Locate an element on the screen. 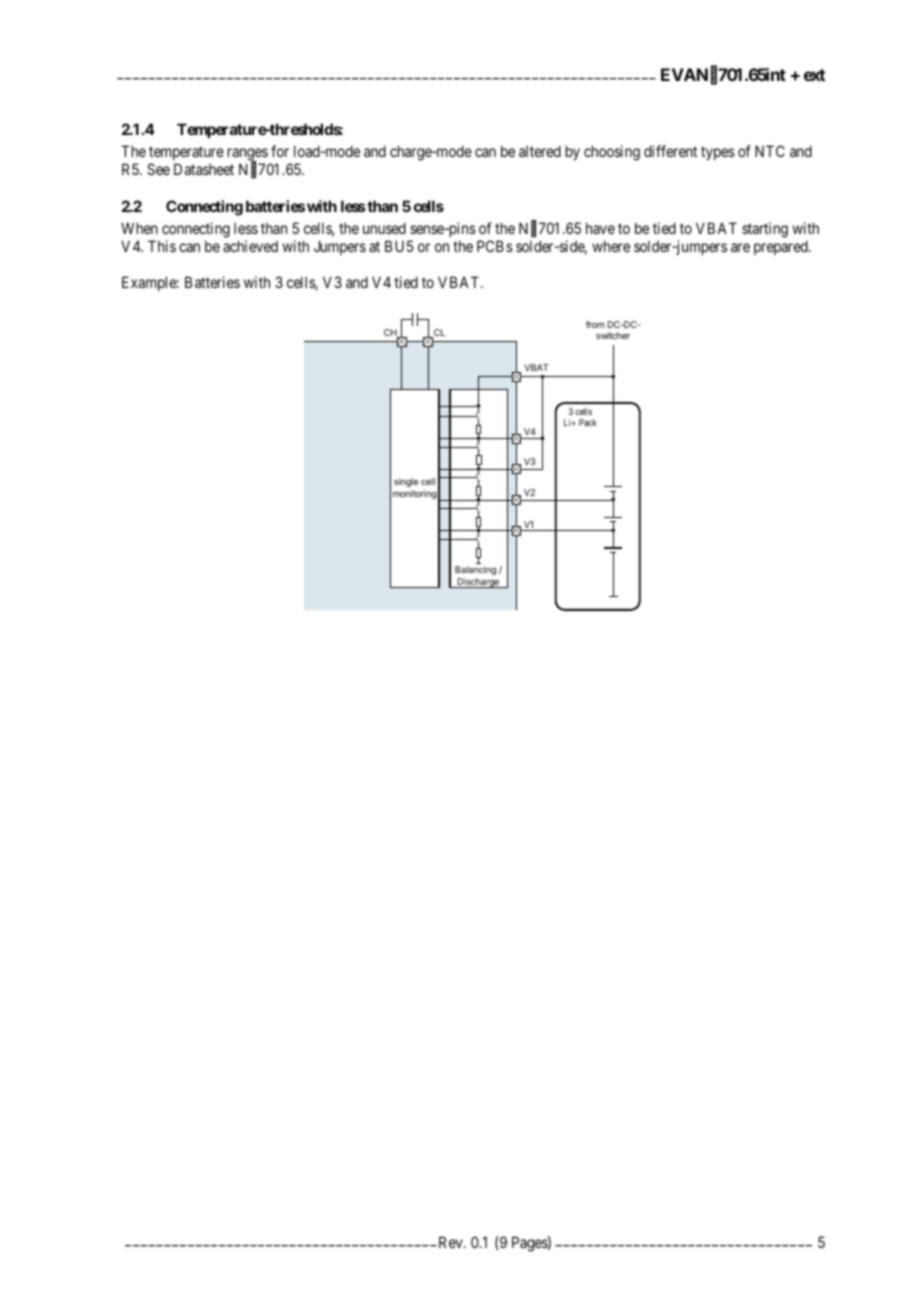 The width and height of the screenshot is (924, 1308). monitoring is located at coordinates (415, 494).
